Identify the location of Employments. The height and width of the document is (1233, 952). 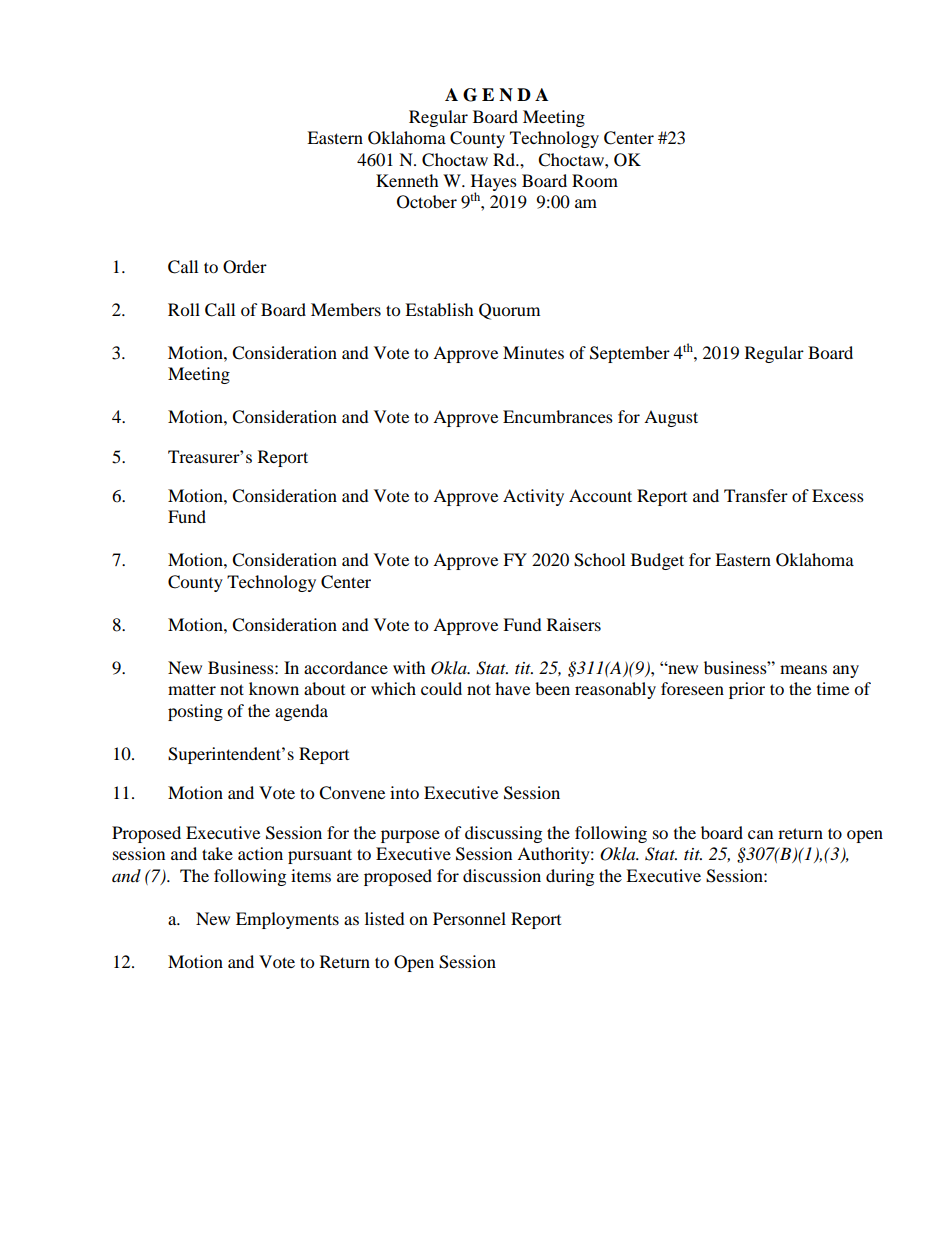
(287, 920).
